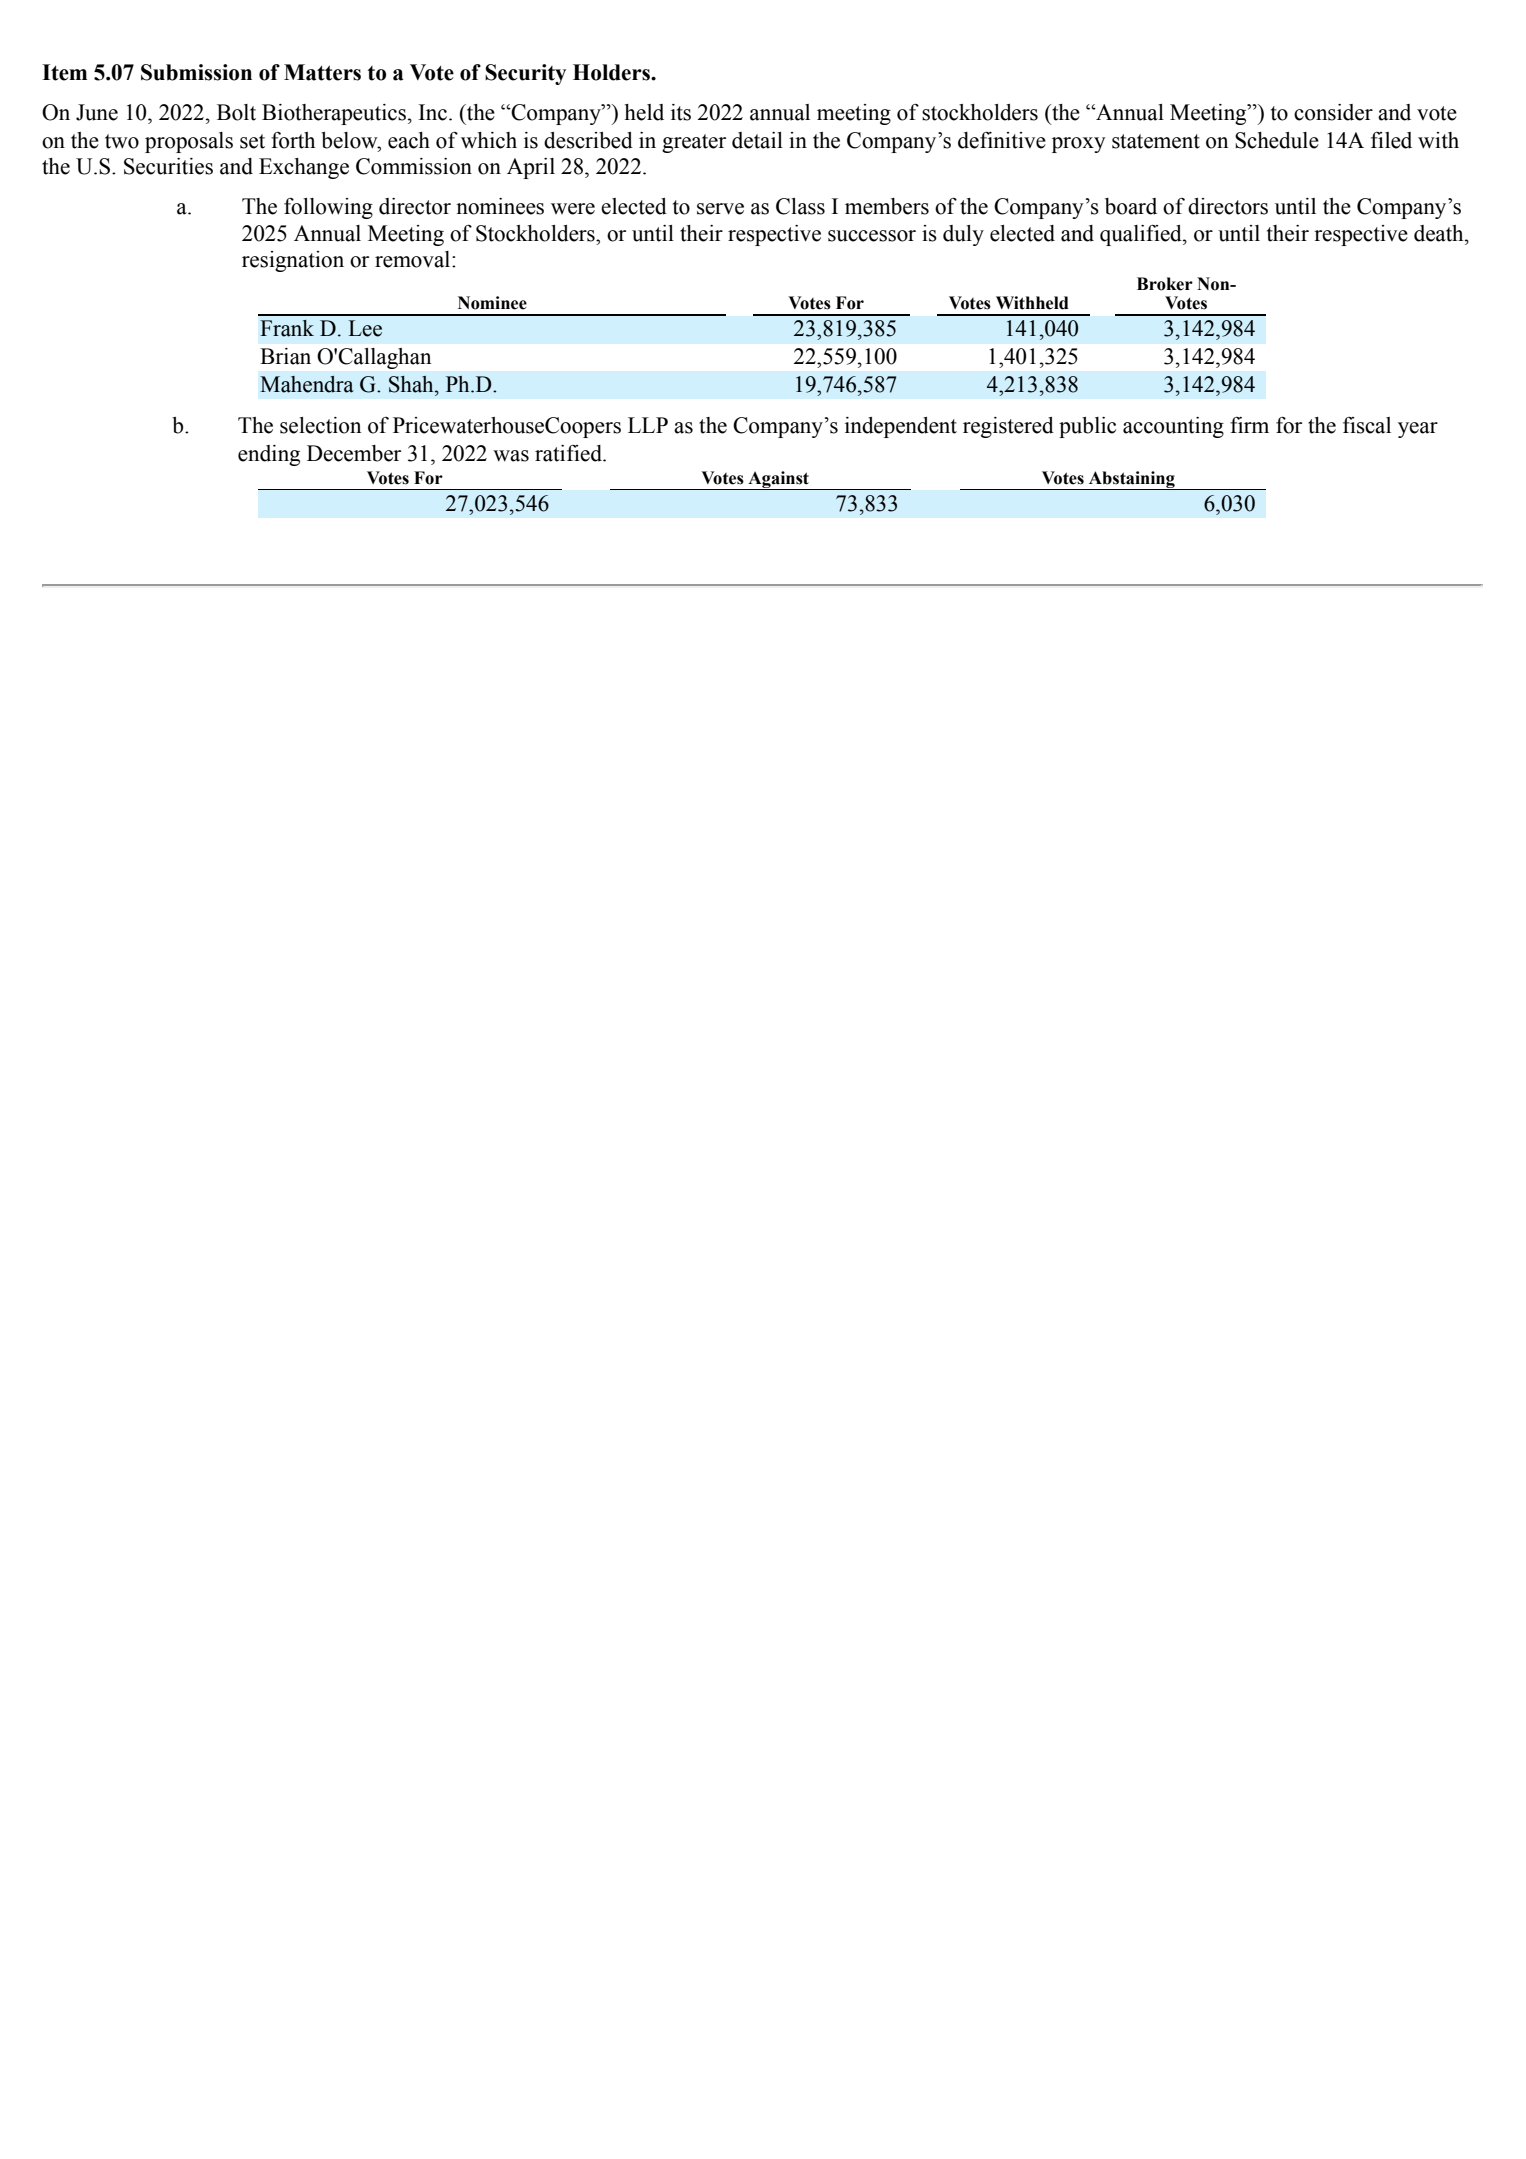  I want to click on serve, so click(720, 209).
